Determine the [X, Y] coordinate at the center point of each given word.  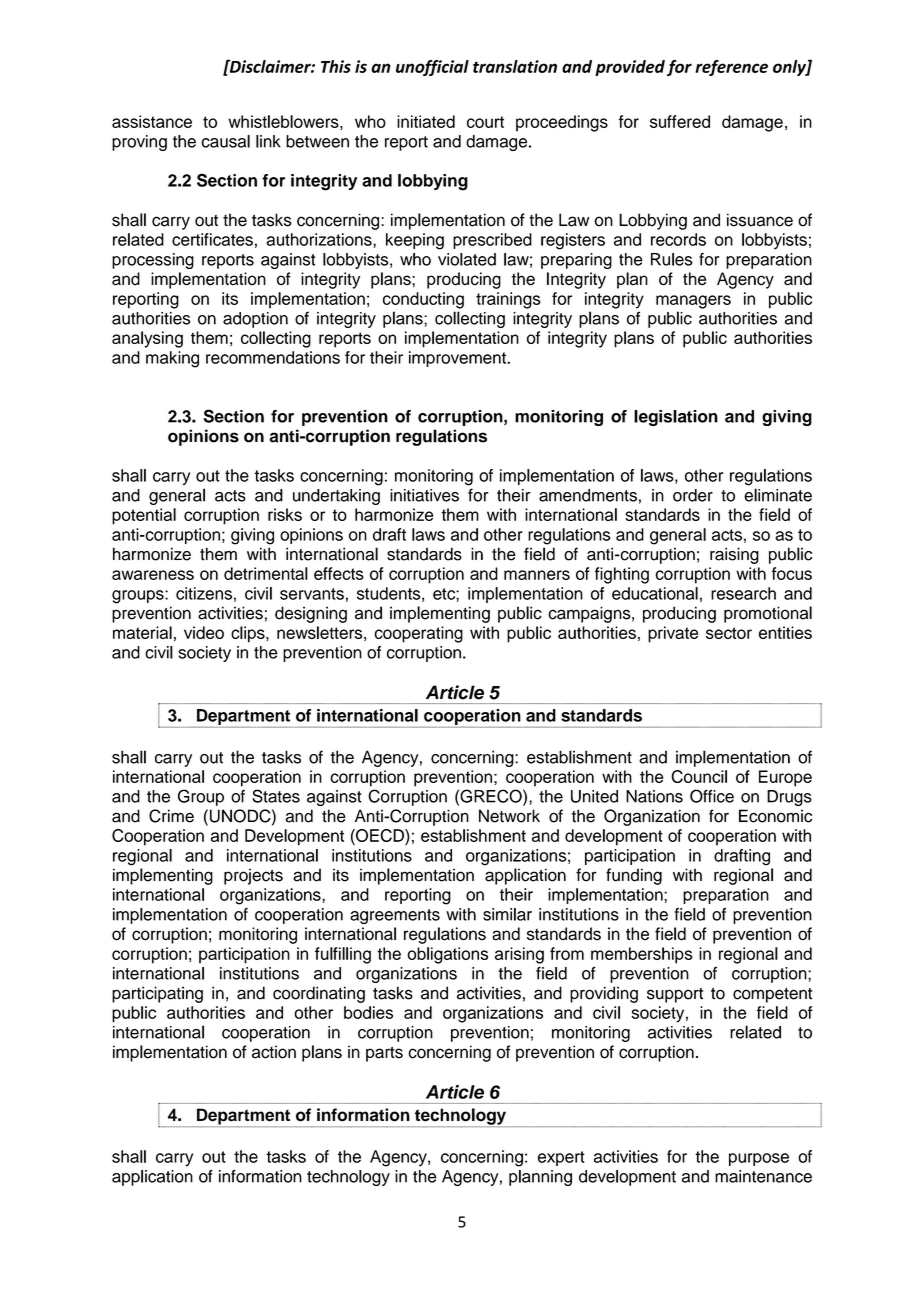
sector [729, 633]
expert [561, 1158]
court [485, 122]
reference [731, 68]
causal [225, 141]
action [274, 1052]
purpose [759, 1159]
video [204, 632]
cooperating [418, 634]
